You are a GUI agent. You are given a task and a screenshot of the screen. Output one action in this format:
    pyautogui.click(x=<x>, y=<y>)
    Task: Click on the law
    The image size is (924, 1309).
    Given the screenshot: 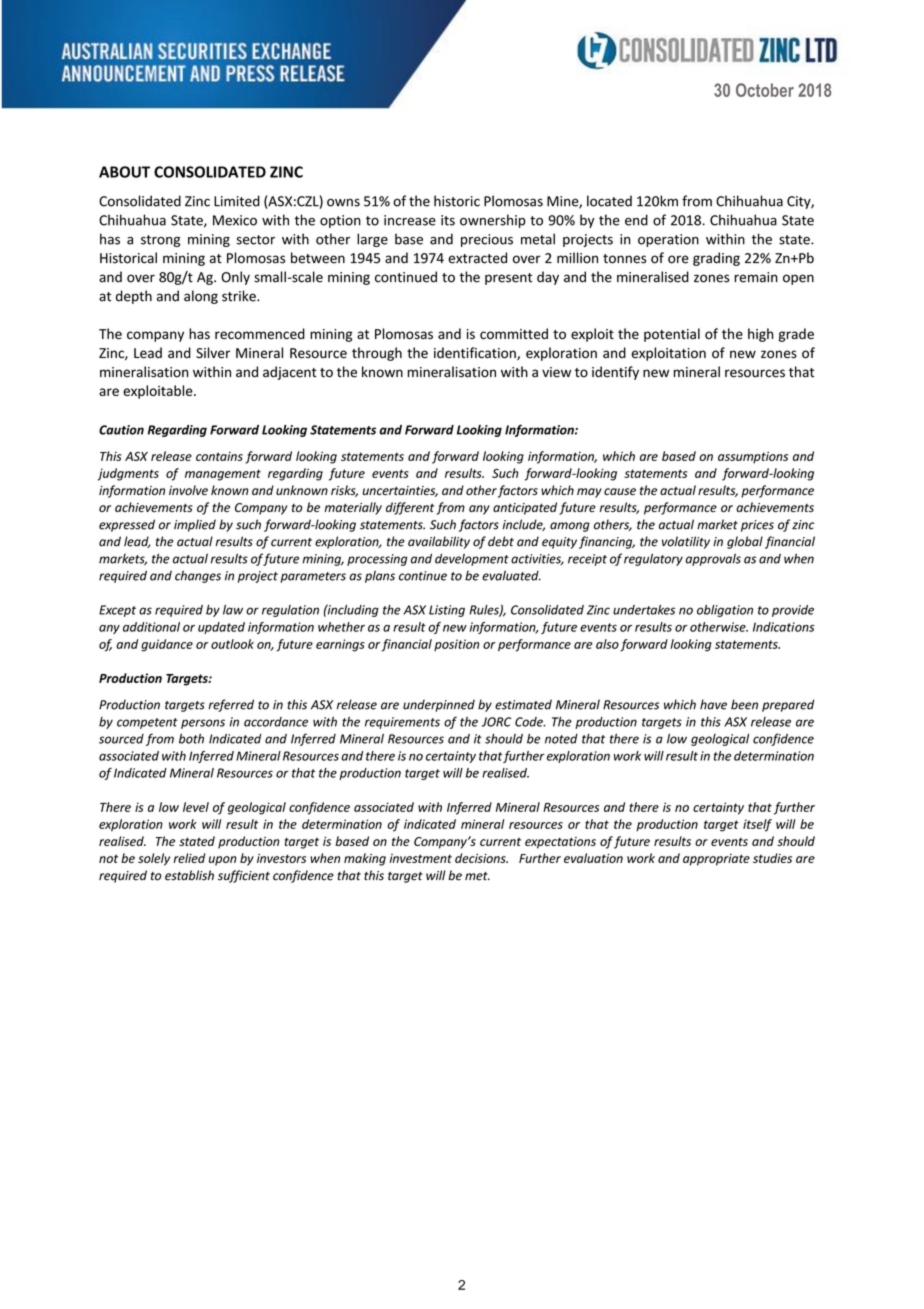 What is the action you would take?
    pyautogui.click(x=233, y=610)
